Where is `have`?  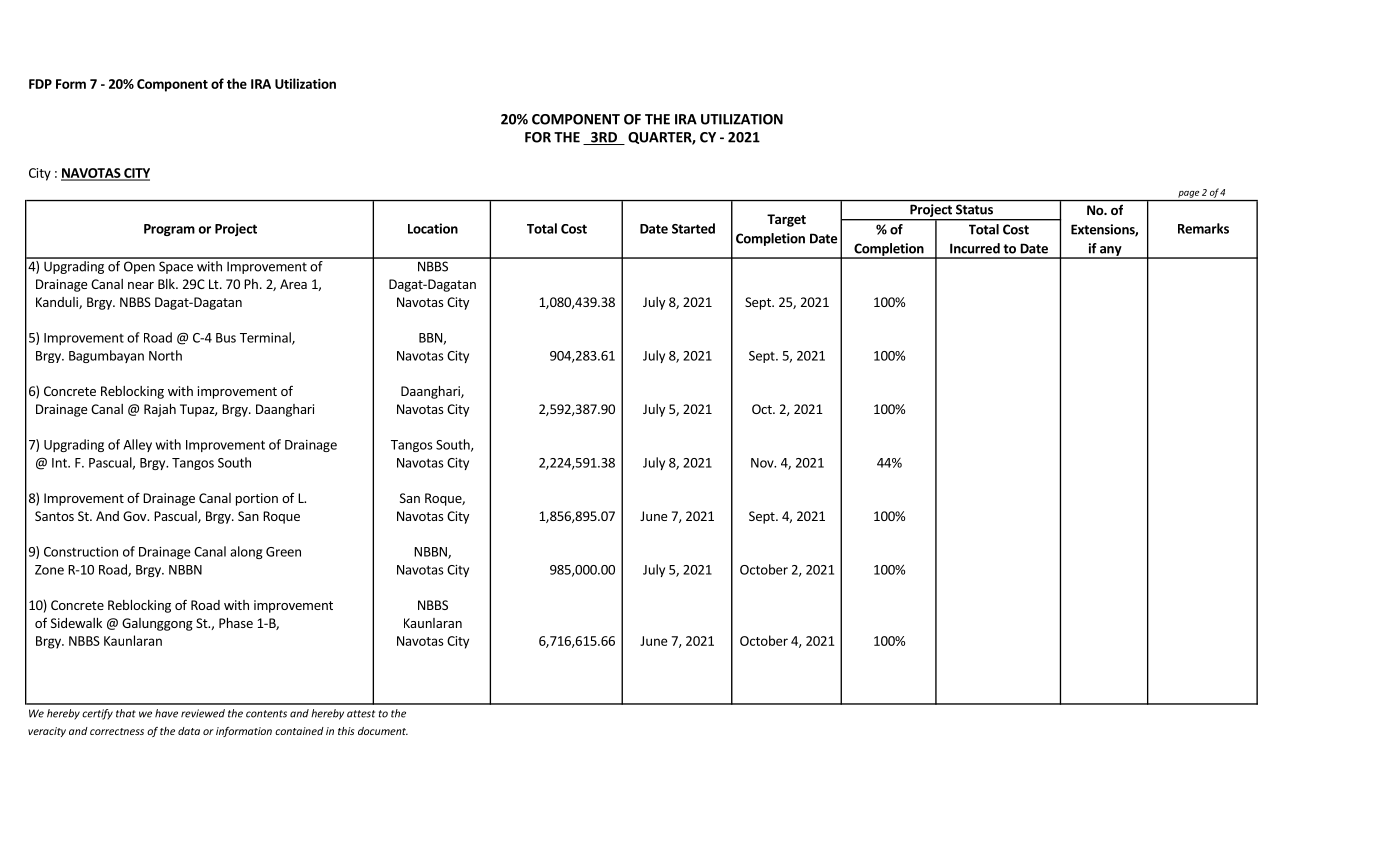
have is located at coordinates (166, 713).
